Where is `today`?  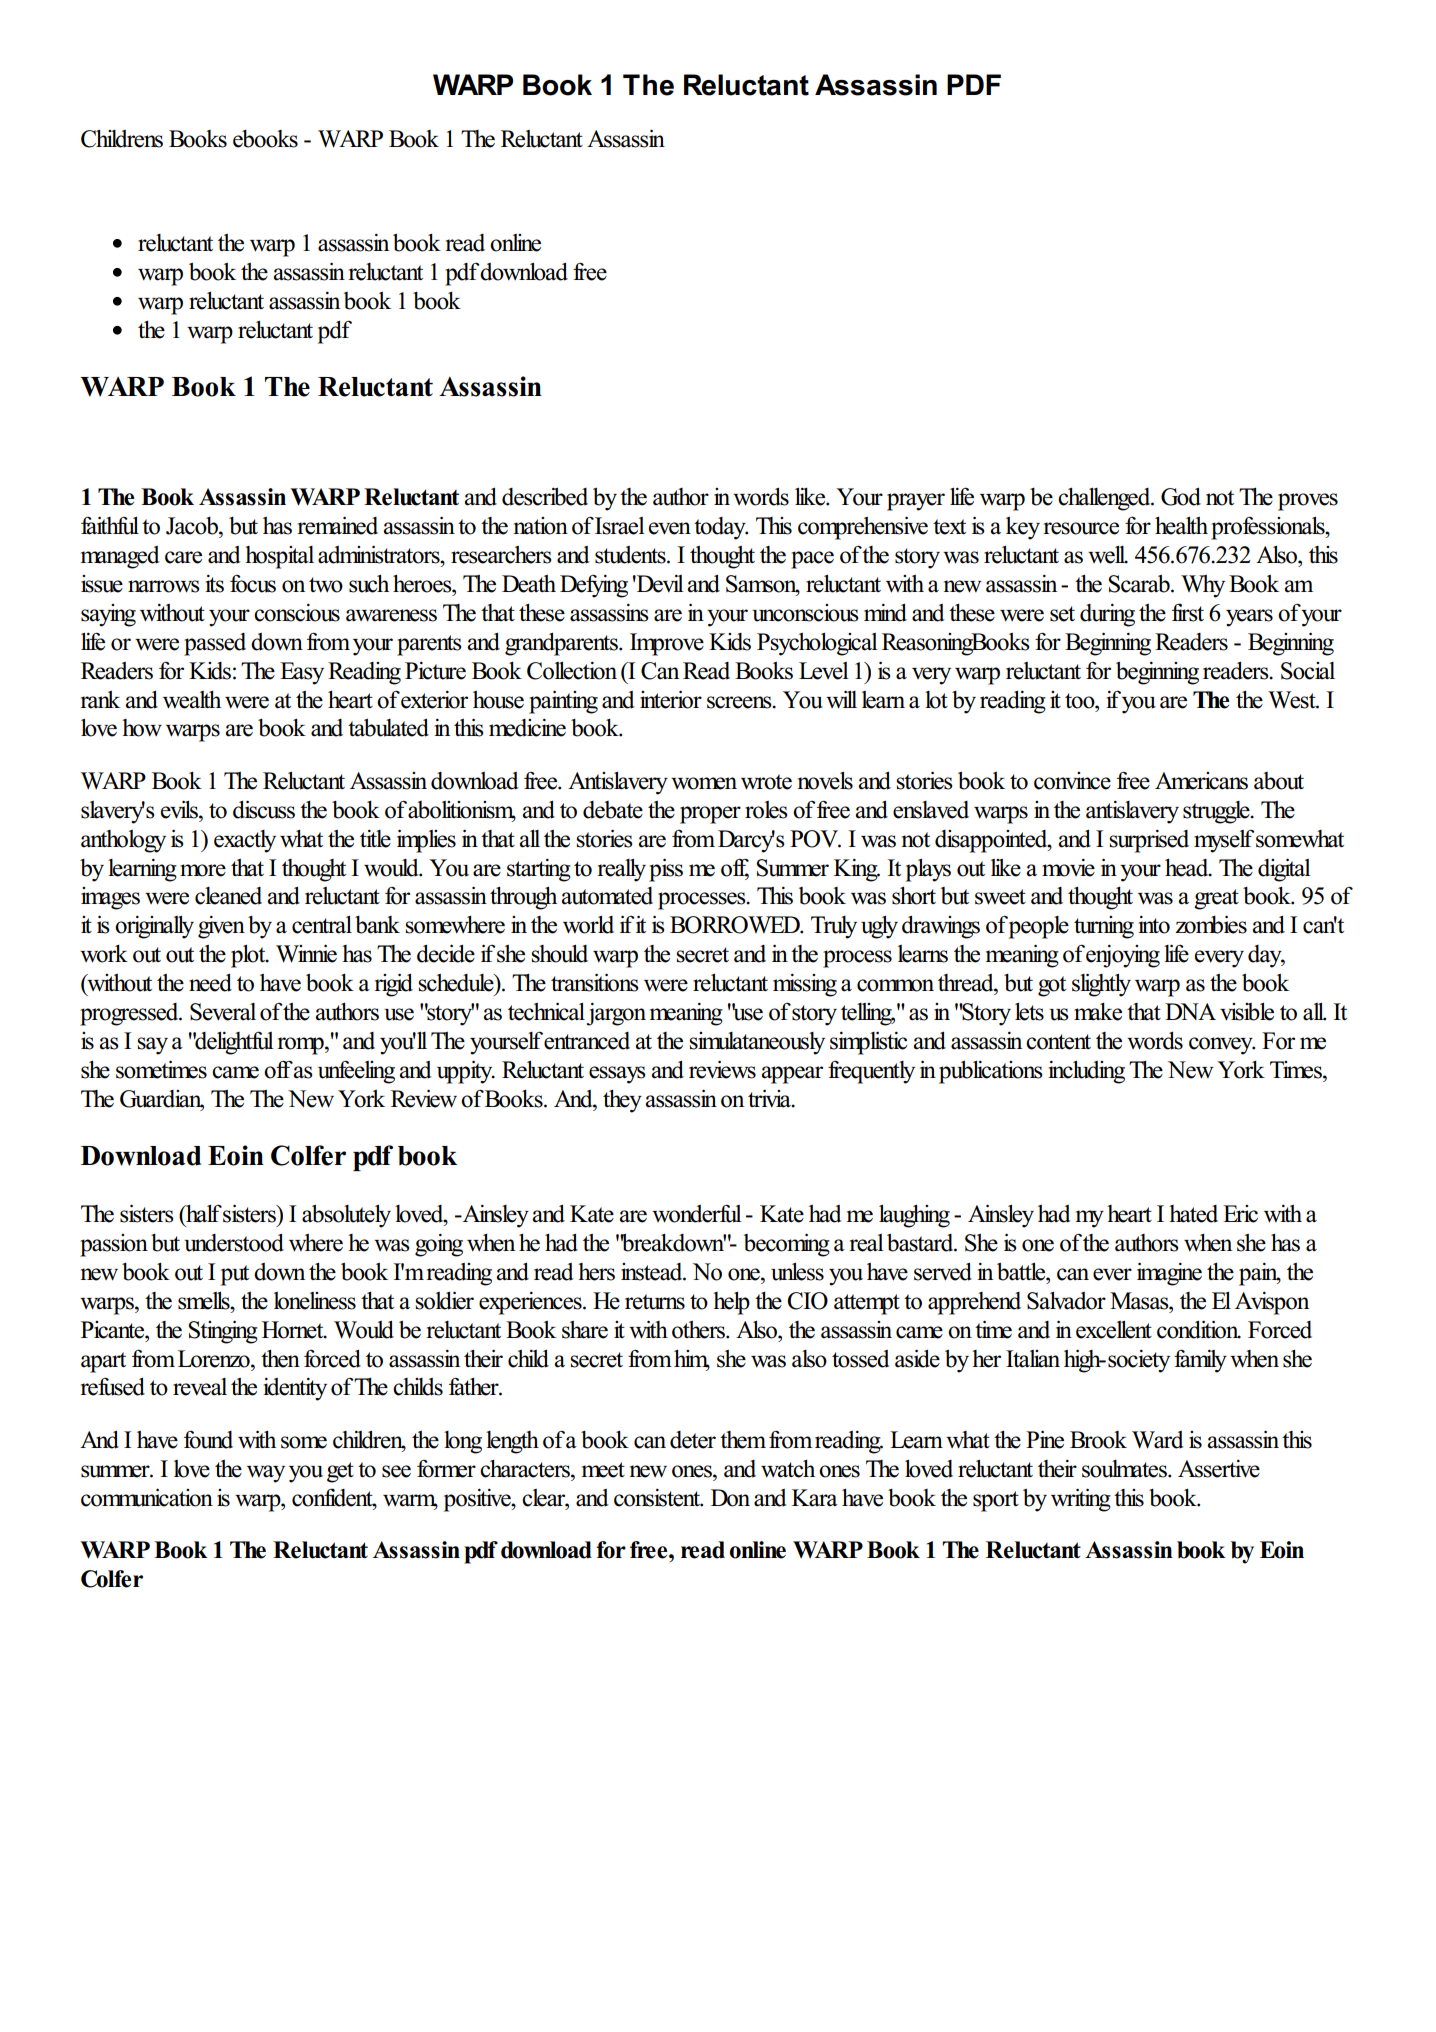 today is located at coordinates (721, 528).
